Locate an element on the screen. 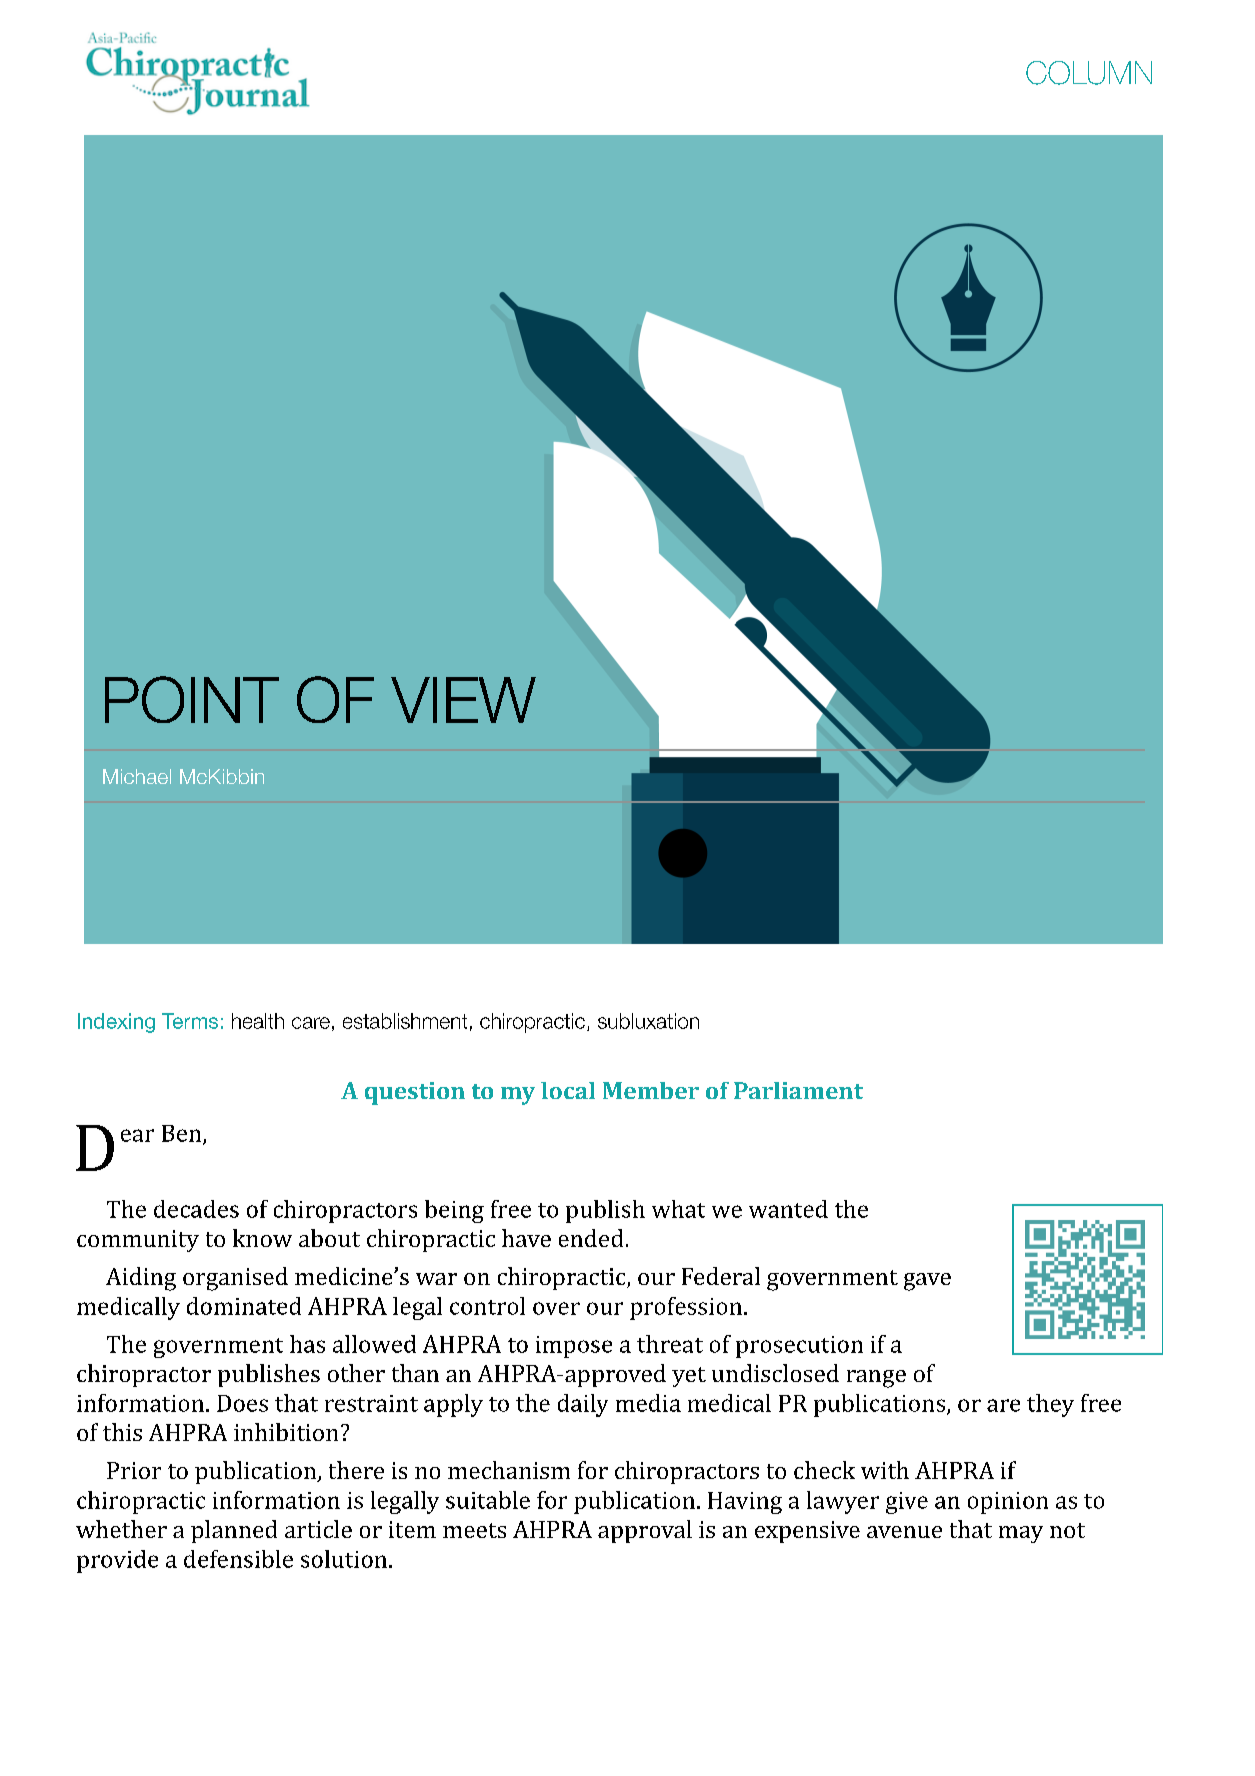 Image resolution: width=1255 pixels, height=1776 pixels. local is located at coordinates (568, 1090).
